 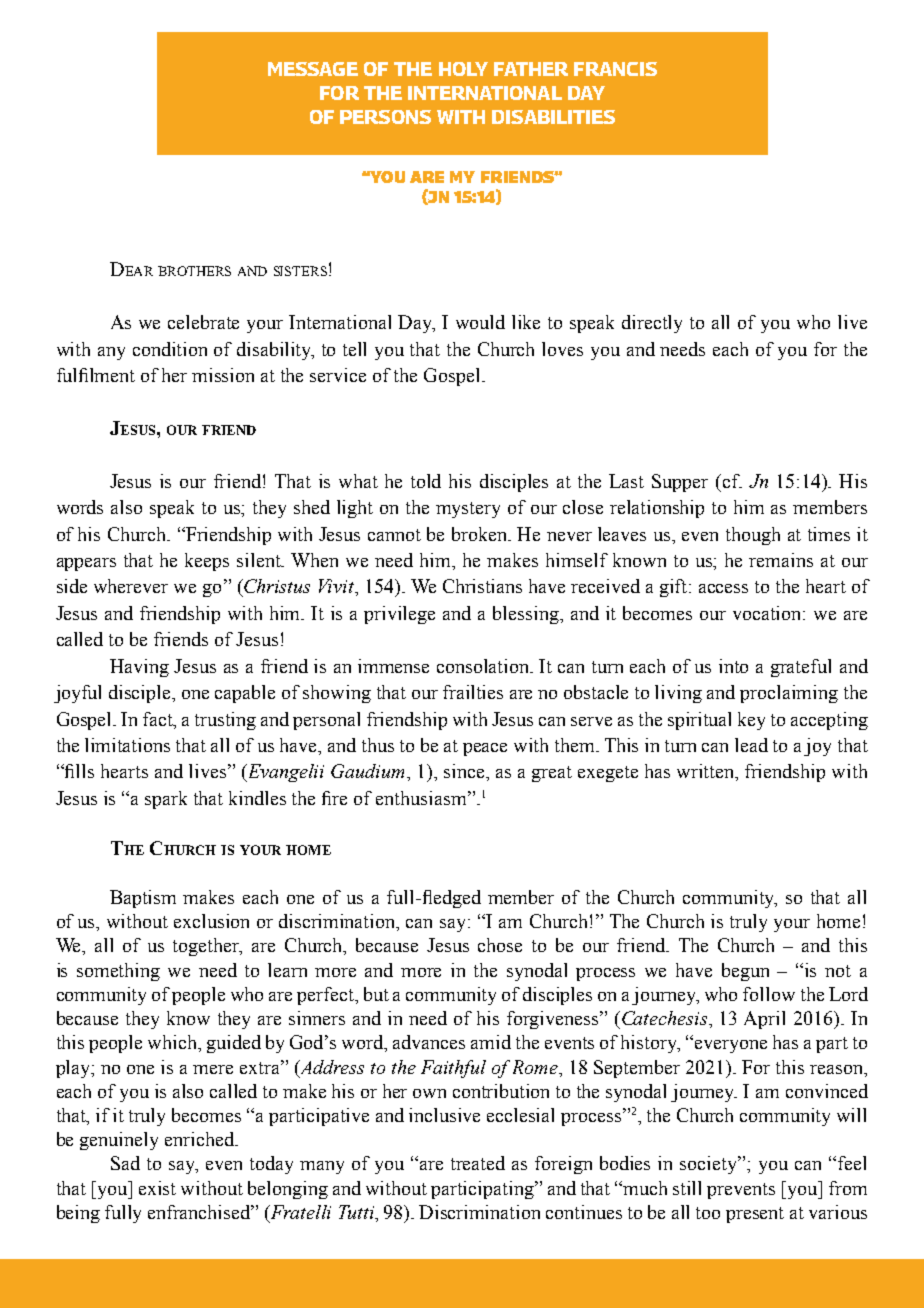 I want to click on HOLY, so click(x=463, y=69).
